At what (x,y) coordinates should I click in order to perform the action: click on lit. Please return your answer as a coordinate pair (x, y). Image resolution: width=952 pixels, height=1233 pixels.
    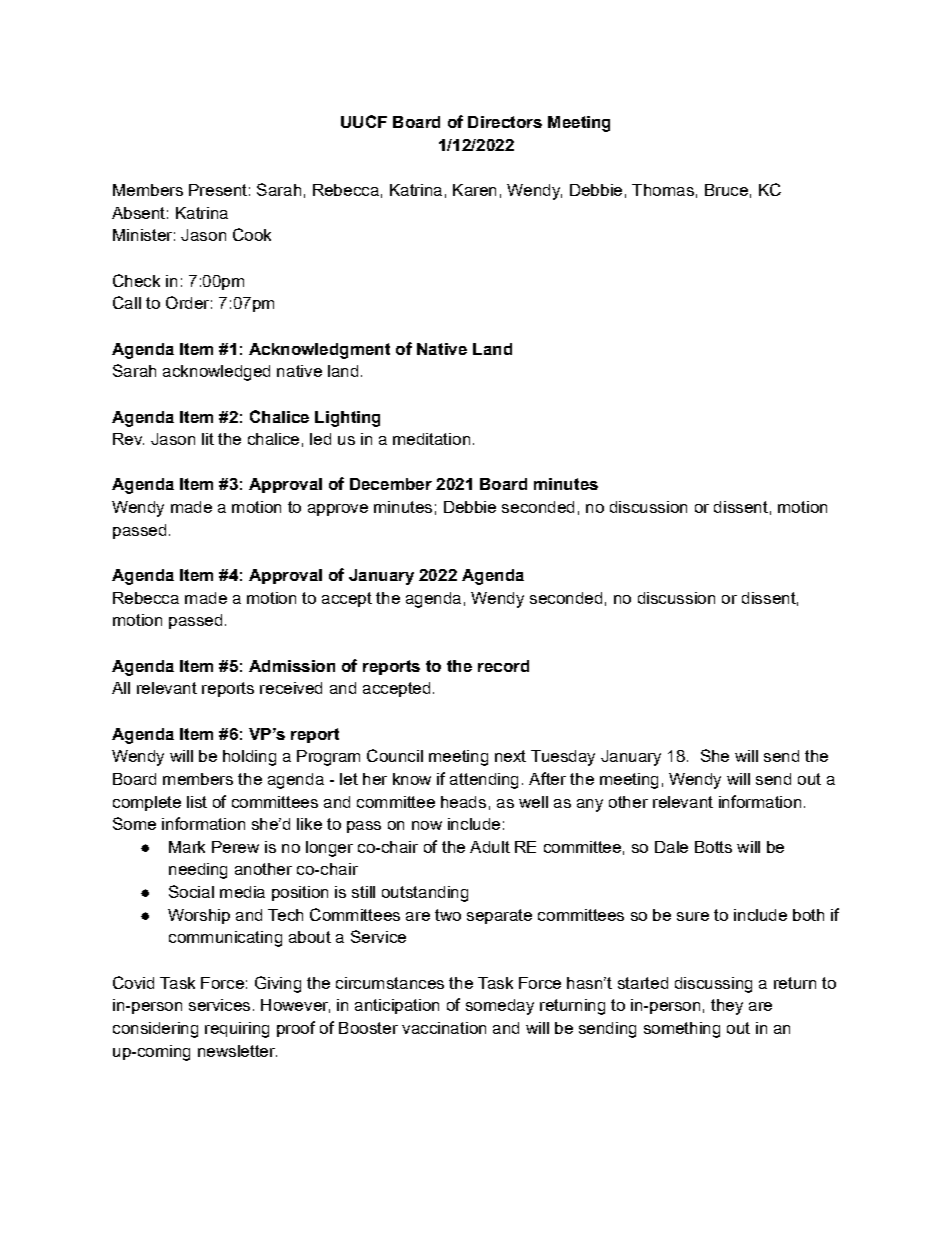
    Looking at the image, I should click on (208, 439).
